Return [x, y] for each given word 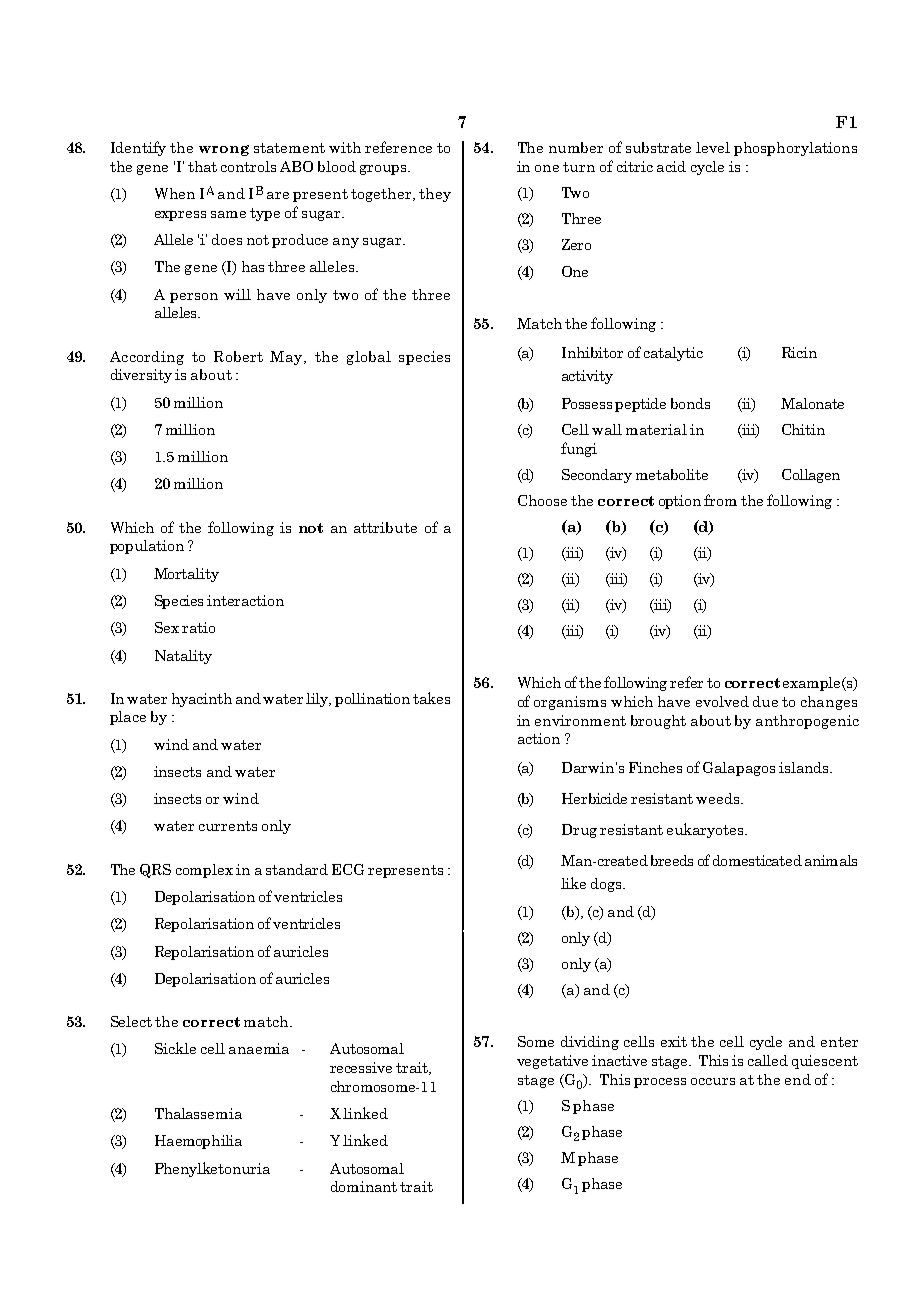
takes [431, 698]
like [573, 883]
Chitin [803, 429]
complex [204, 871]
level [713, 147]
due [765, 701]
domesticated [757, 860]
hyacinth [202, 700]
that [202, 166]
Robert [238, 356]
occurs [713, 1081]
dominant [364, 1186]
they [435, 195]
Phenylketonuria [212, 1169]
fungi [579, 449]
